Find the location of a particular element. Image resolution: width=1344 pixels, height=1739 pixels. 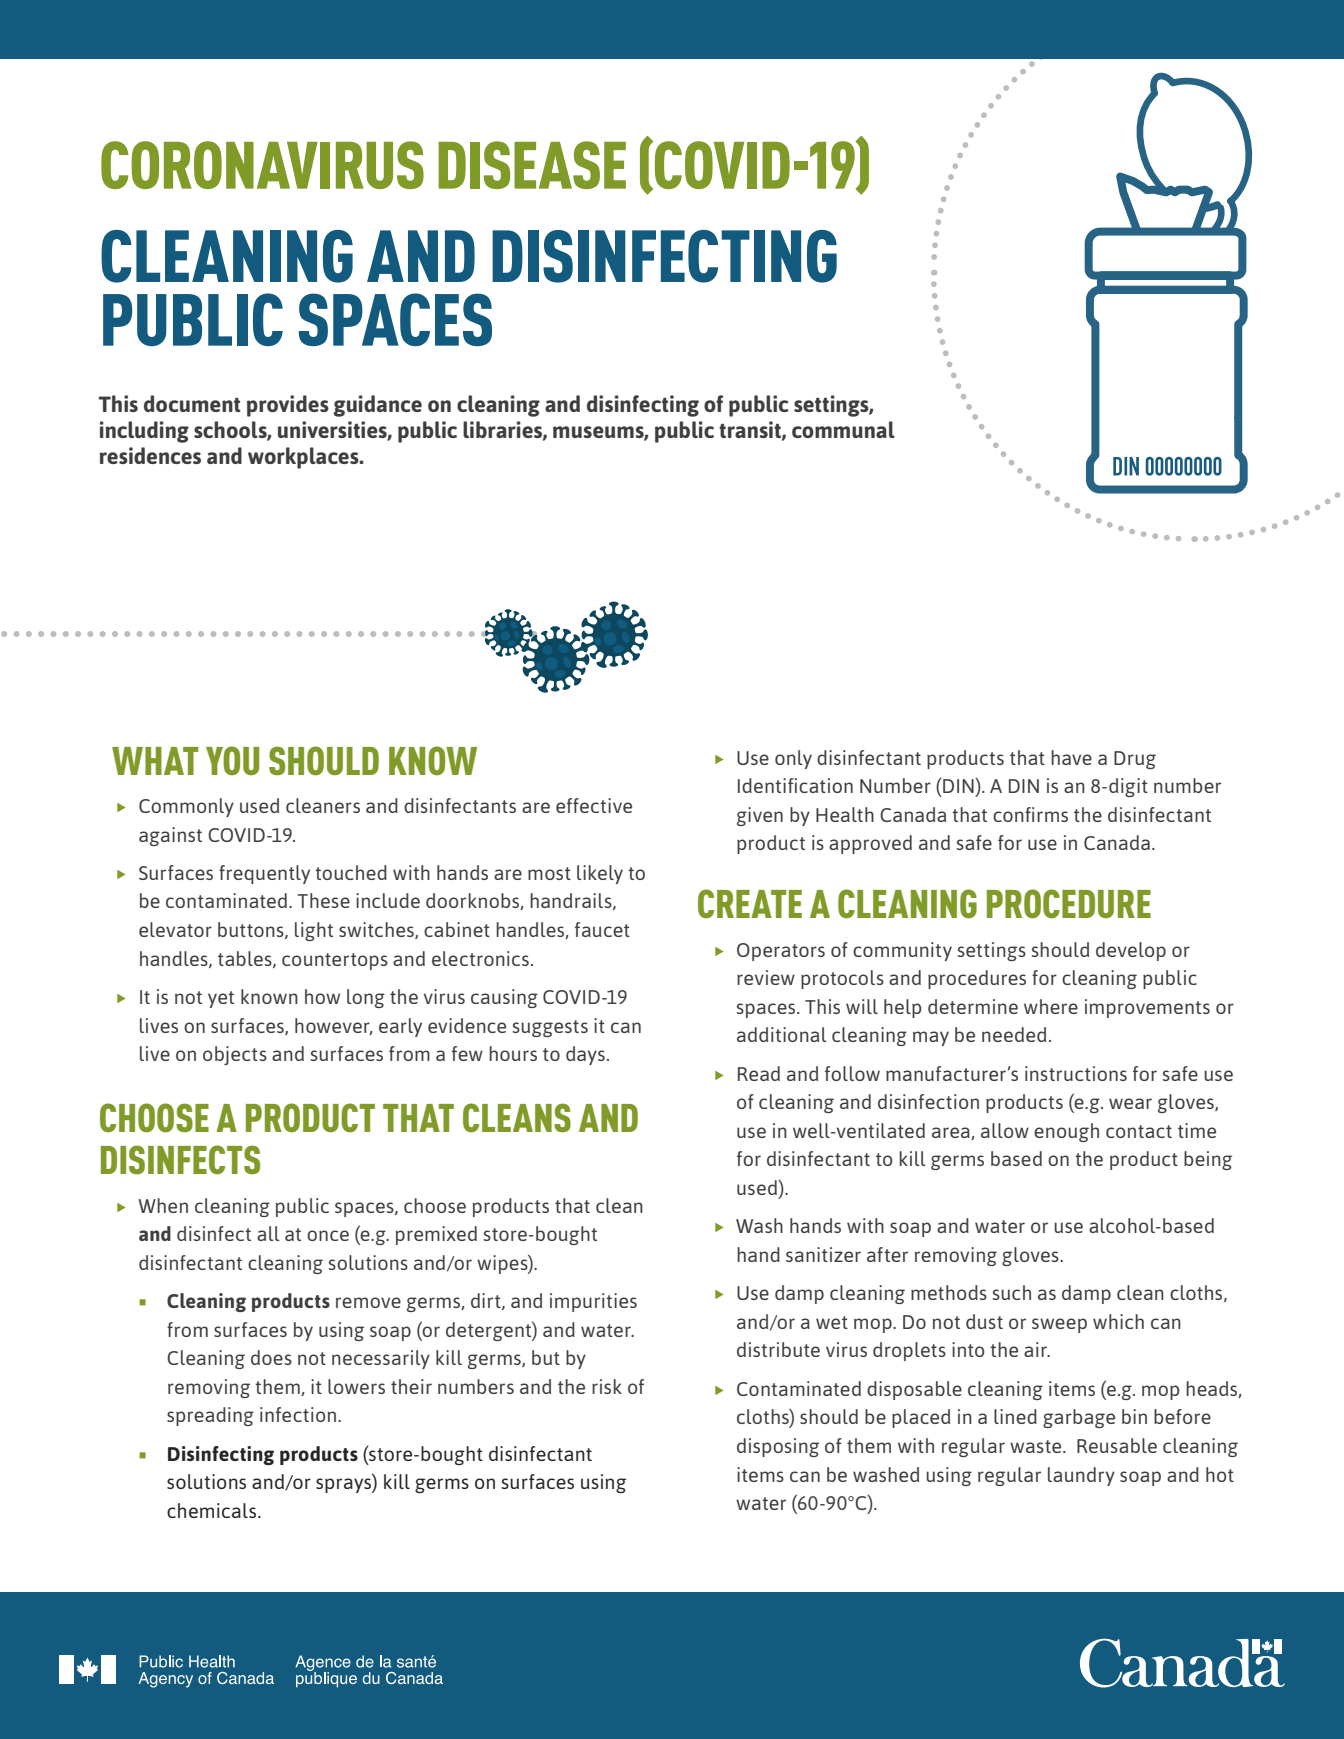

chemicals is located at coordinates (213, 1510).
